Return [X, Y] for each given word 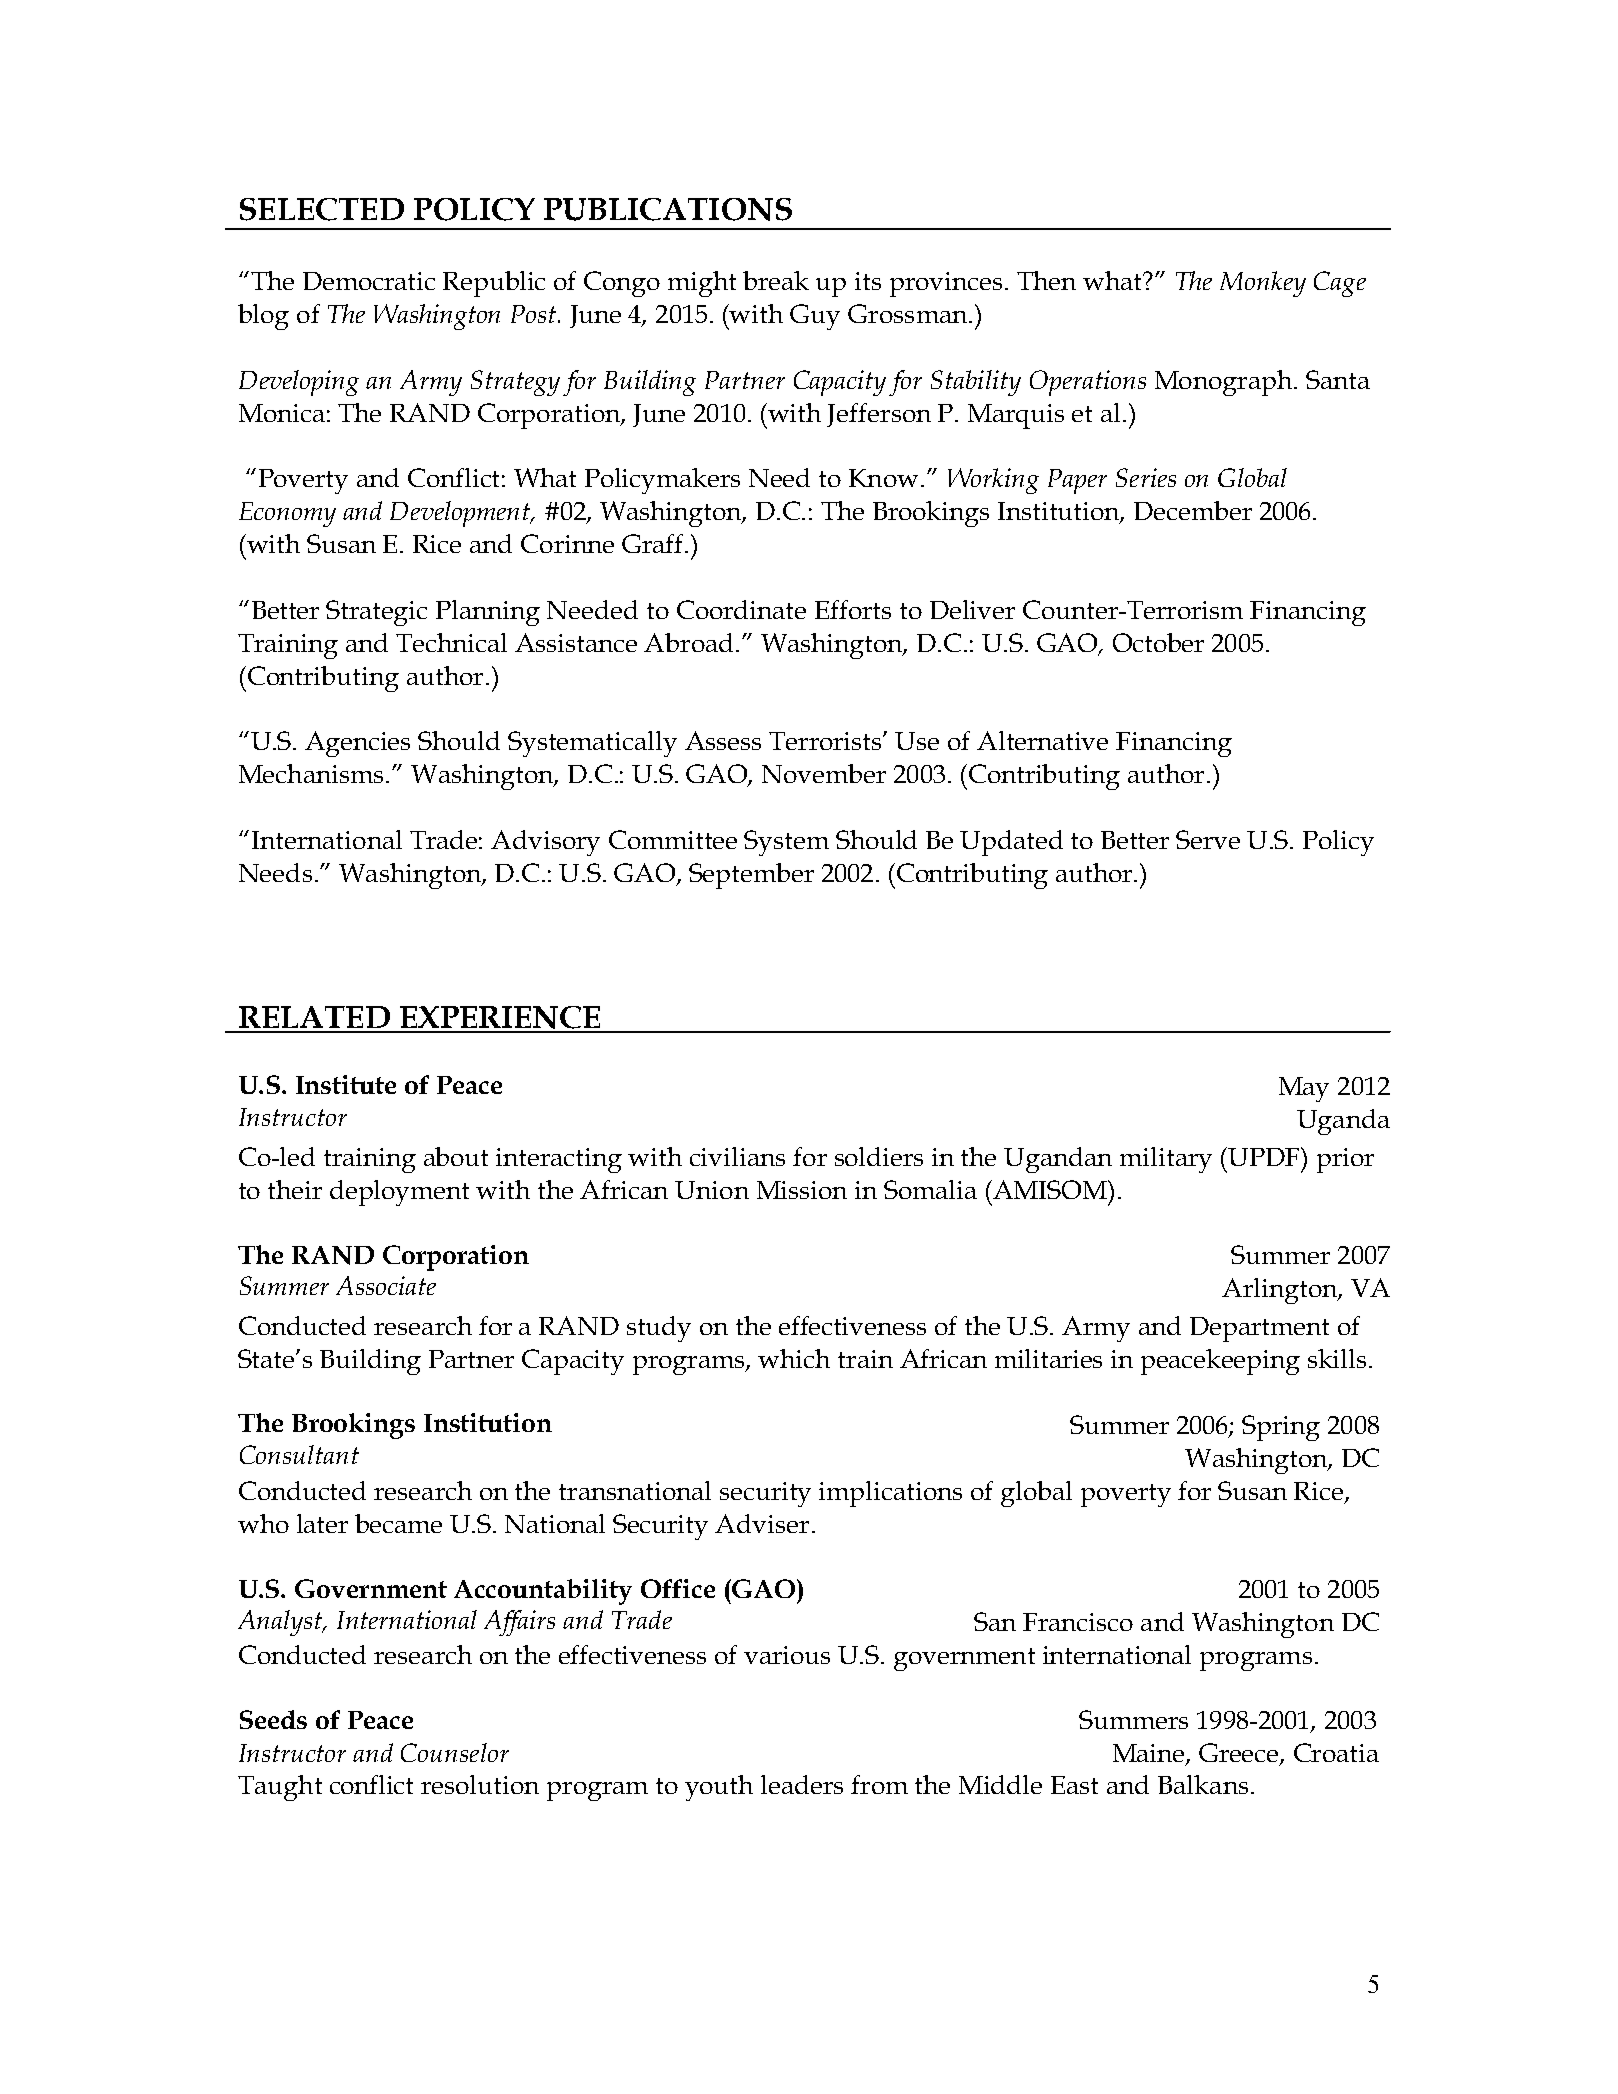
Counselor [455, 1752]
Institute [346, 1084]
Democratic [369, 281]
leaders [802, 1784]
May [1304, 1089]
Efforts [853, 609]
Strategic [376, 613]
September [751, 876]
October [1158, 642]
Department [1259, 1329]
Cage [1340, 284]
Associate [386, 1285]
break [776, 280]
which [794, 1358]
